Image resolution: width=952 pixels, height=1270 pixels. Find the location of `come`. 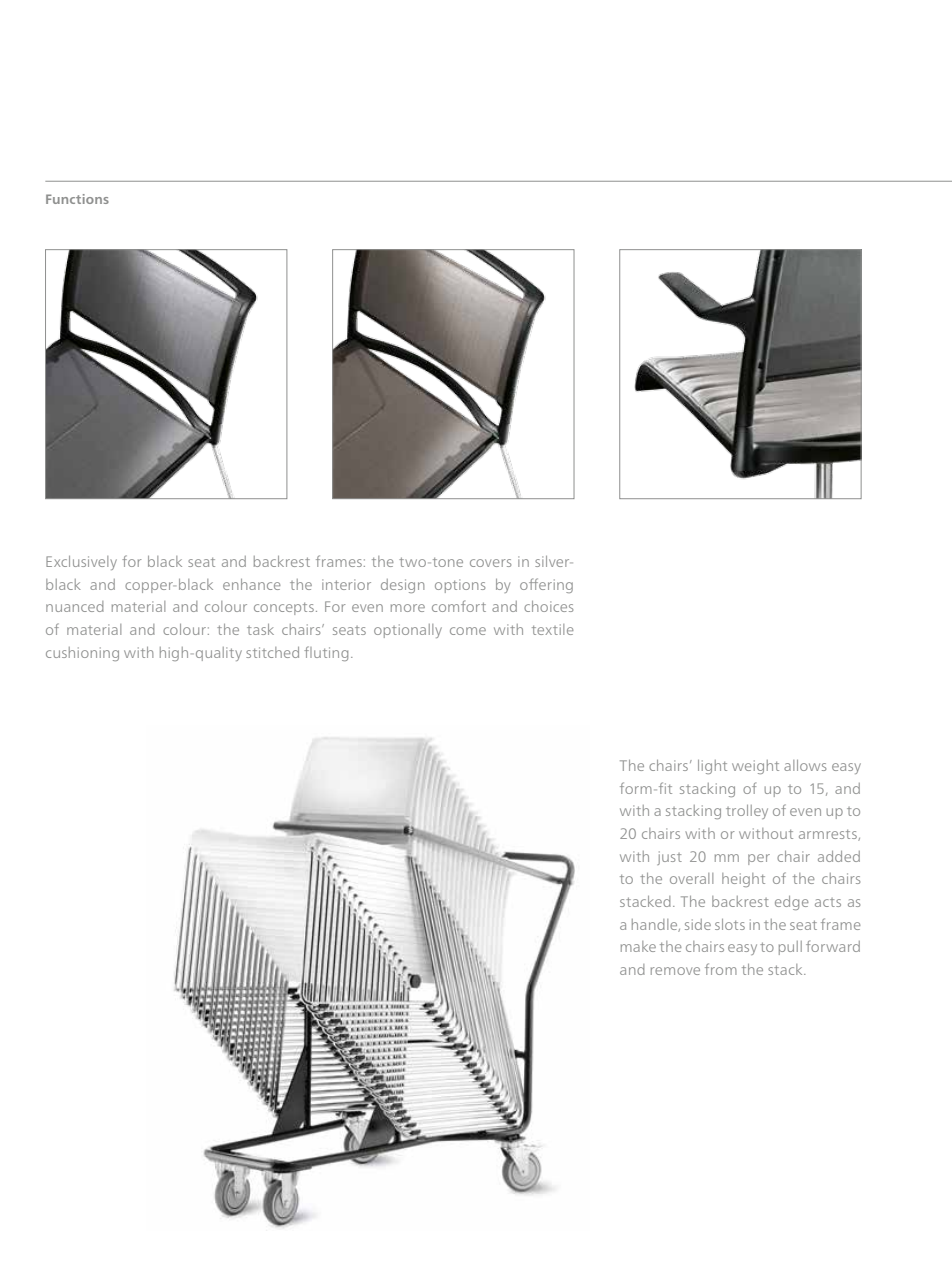

come is located at coordinates (468, 631).
